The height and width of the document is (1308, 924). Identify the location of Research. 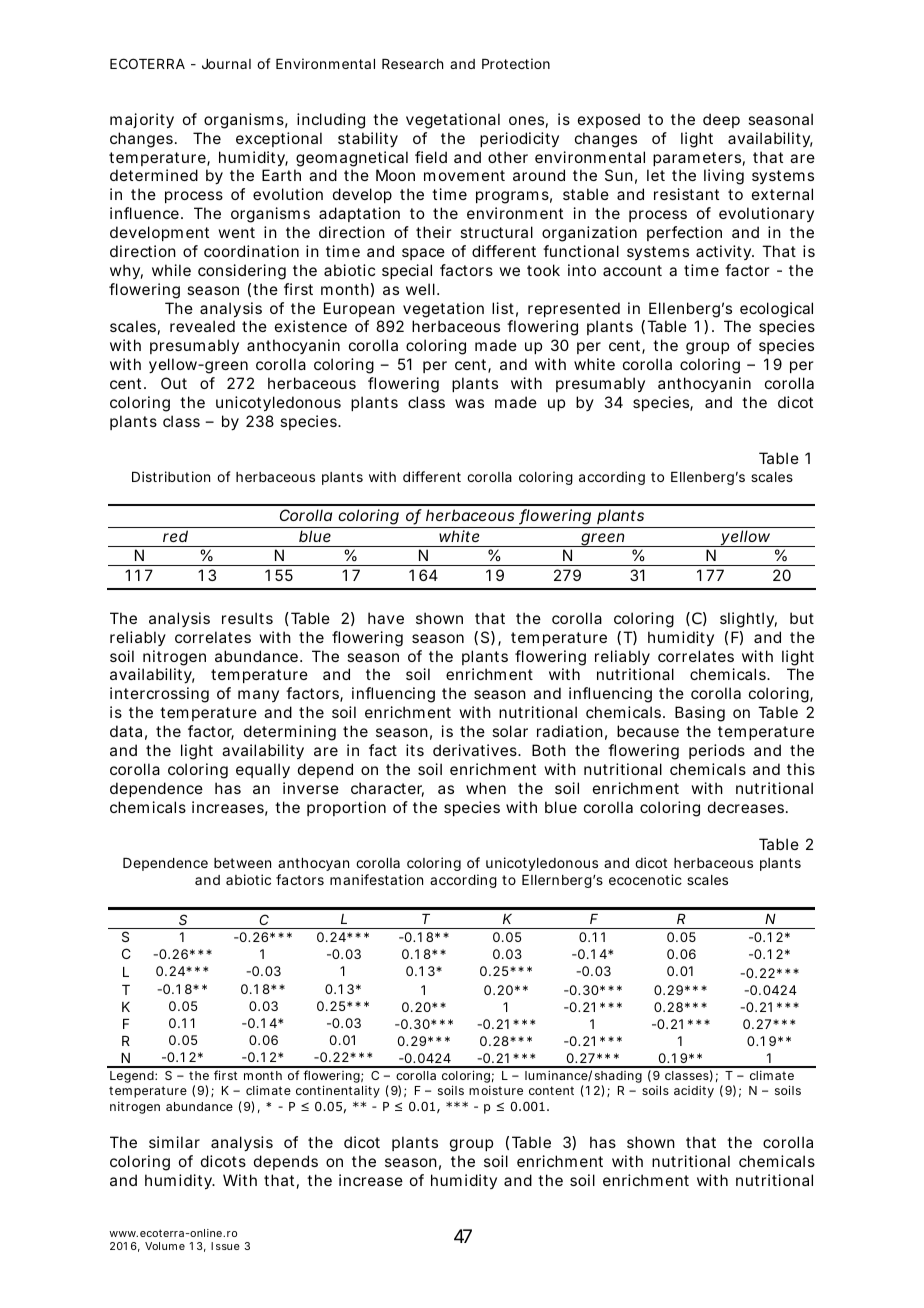
(412, 64).
